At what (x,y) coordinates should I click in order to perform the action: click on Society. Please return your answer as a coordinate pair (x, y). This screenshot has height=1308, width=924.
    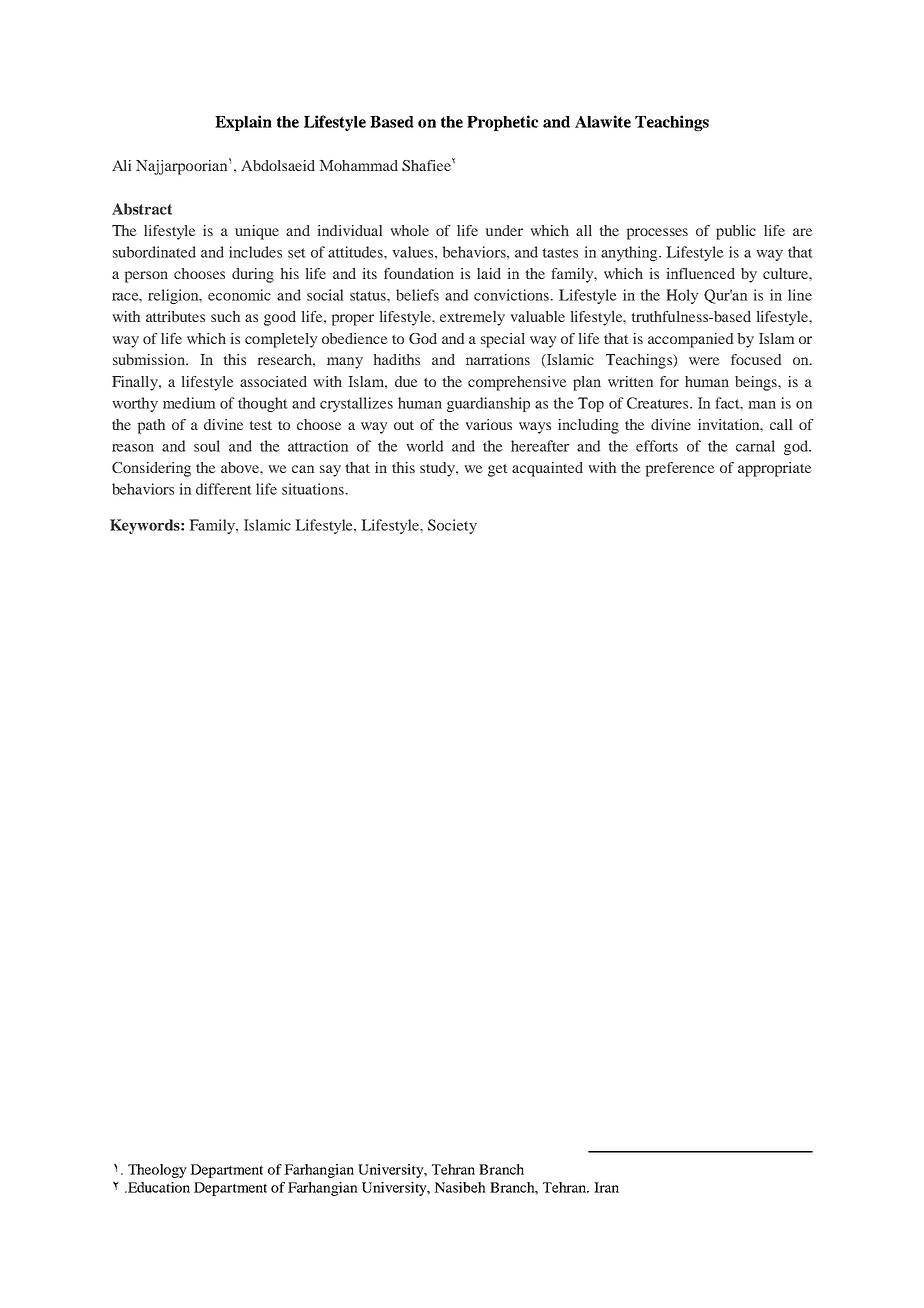
    Looking at the image, I should click on (452, 526).
